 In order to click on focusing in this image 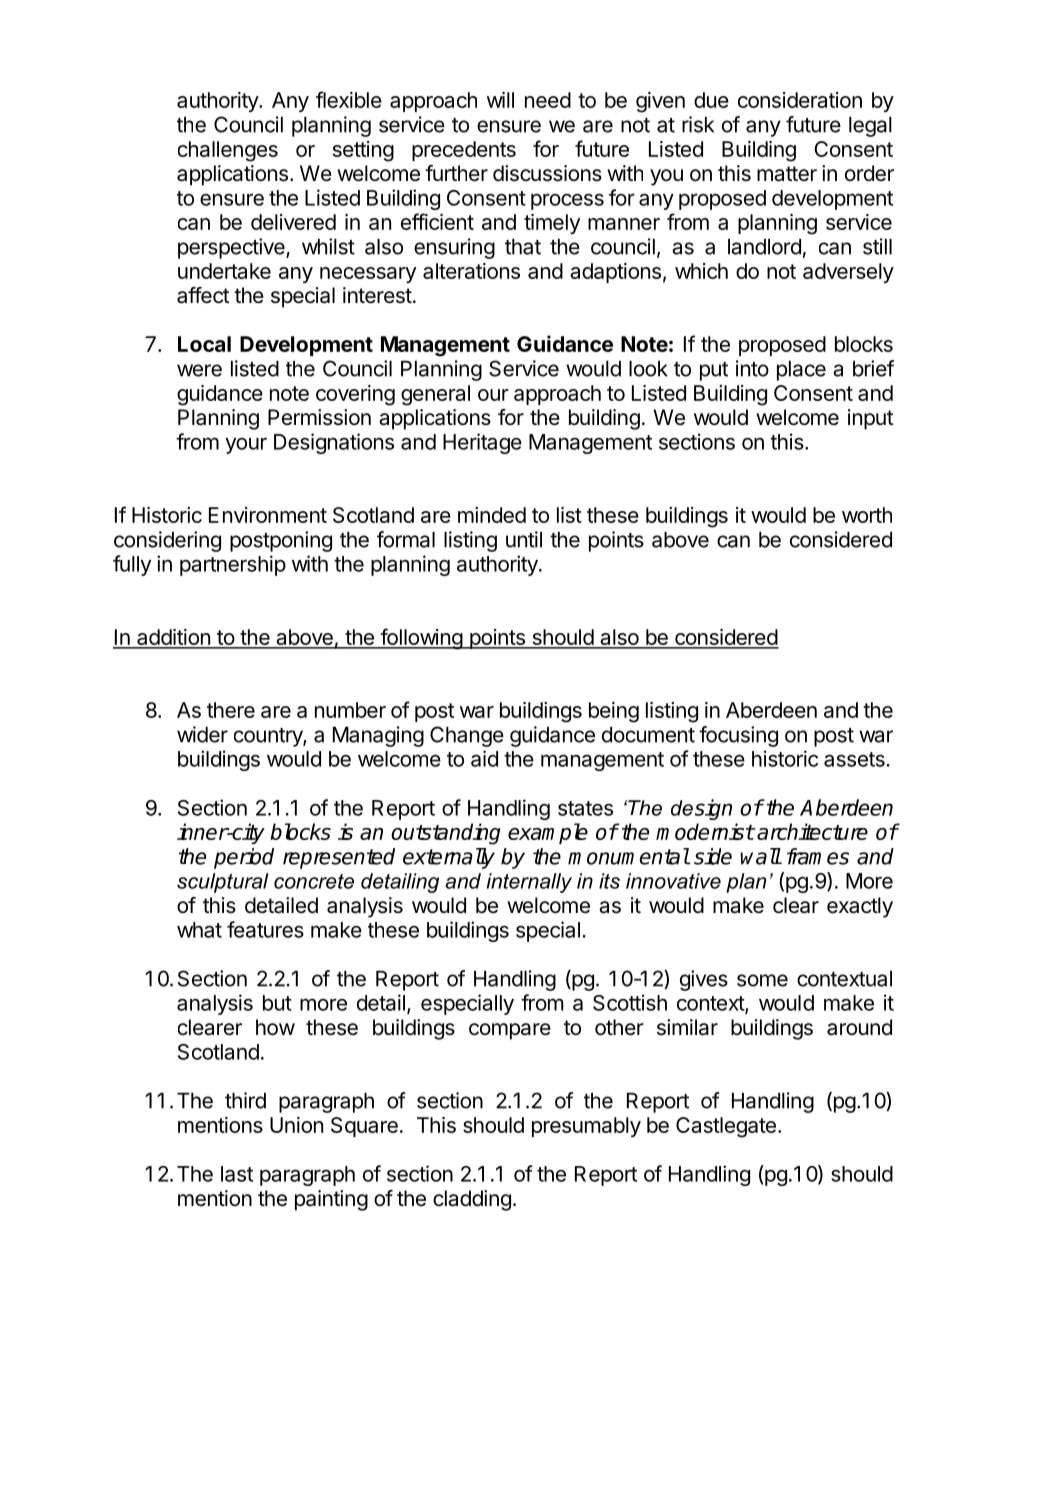, I will do `click(738, 736)`.
